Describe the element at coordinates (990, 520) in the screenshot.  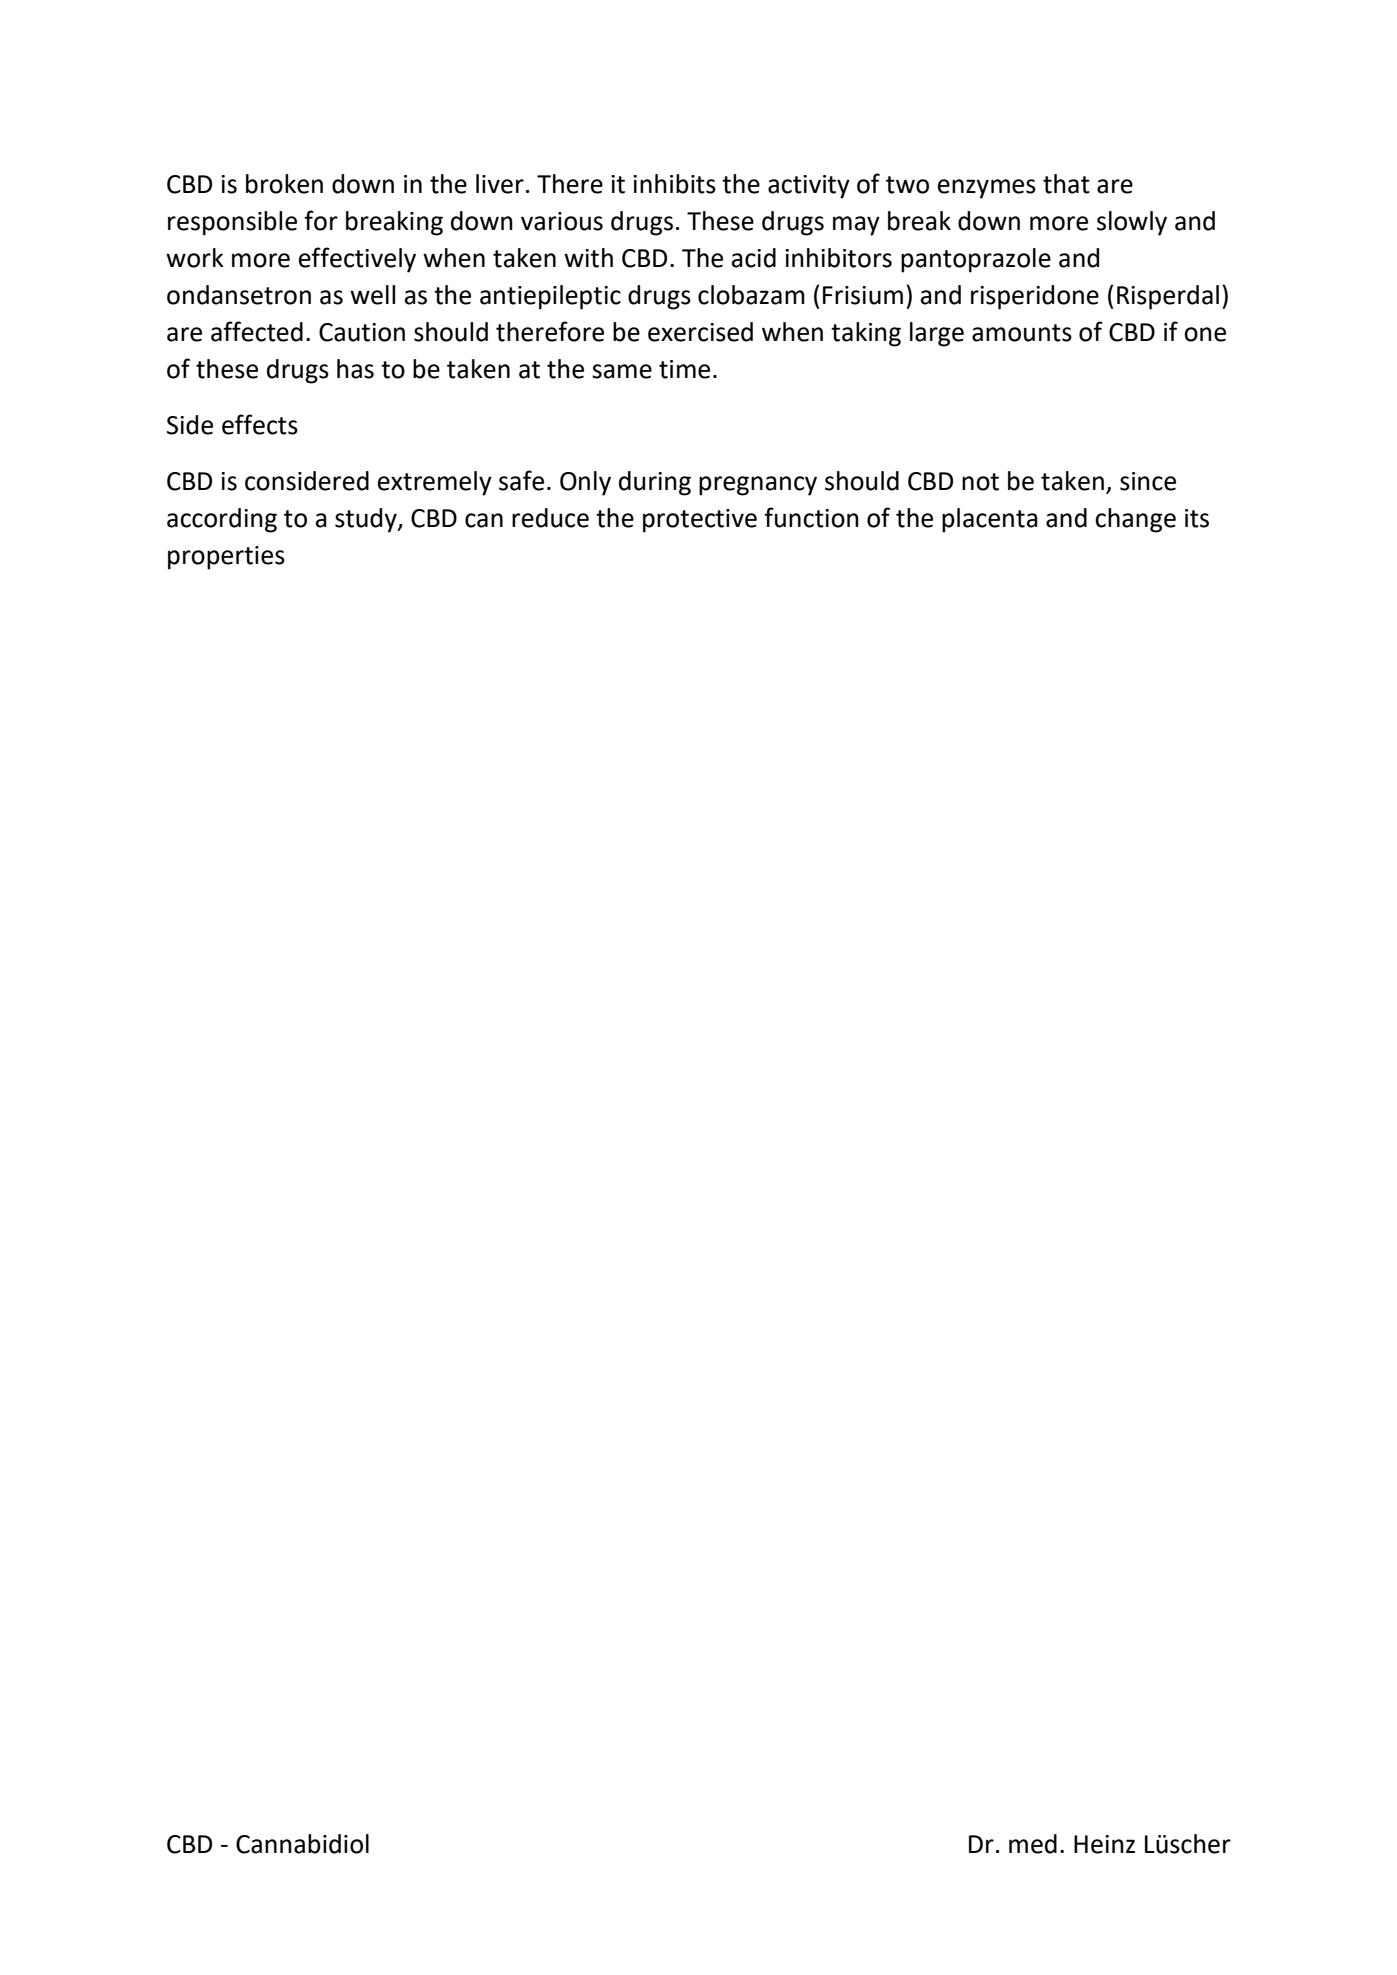
I see `placenta` at that location.
